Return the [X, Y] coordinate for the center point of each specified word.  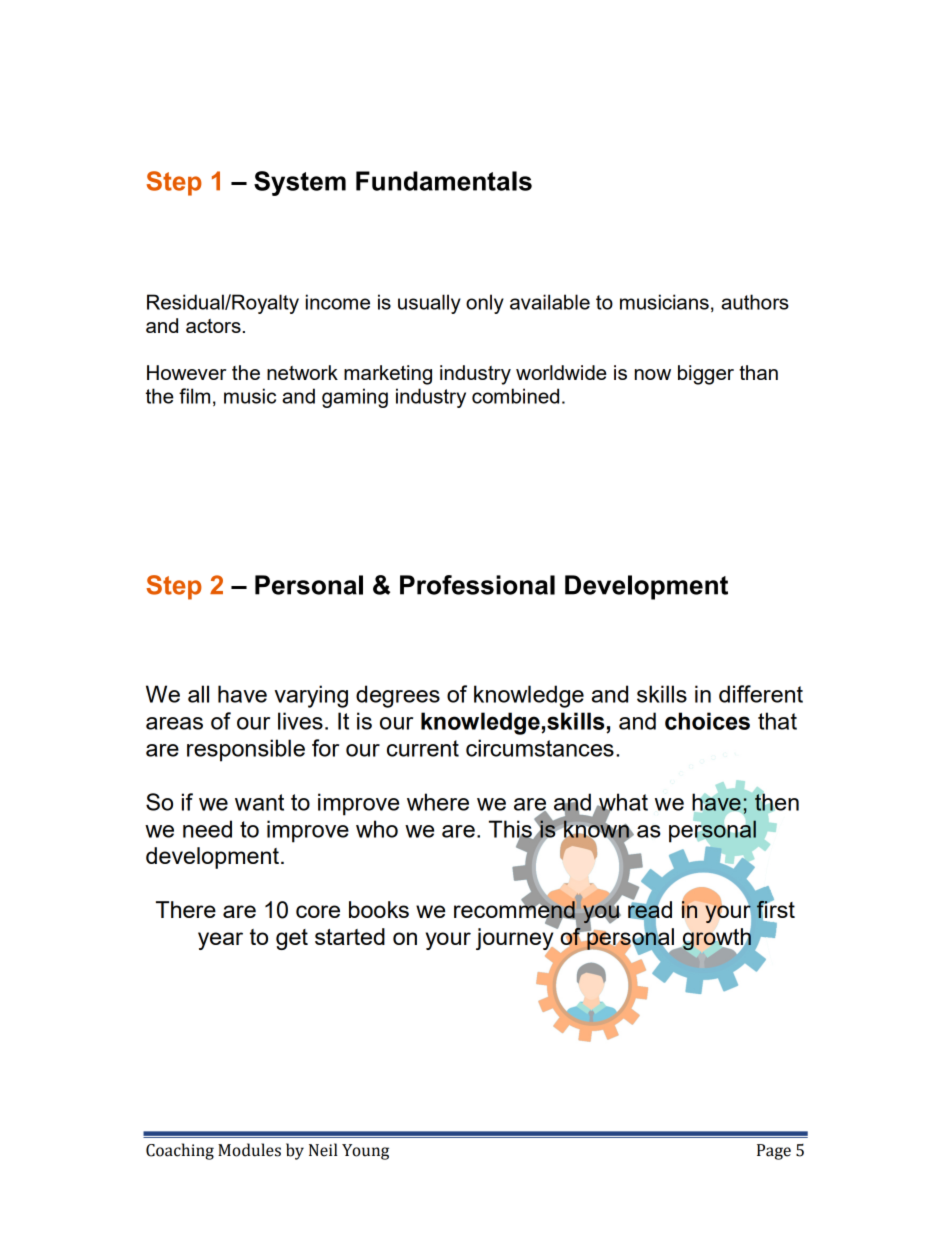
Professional [477, 585]
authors [755, 302]
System [300, 183]
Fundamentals [444, 181]
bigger [706, 375]
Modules [249, 1150]
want [259, 802]
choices [707, 721]
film [194, 396]
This [511, 830]
